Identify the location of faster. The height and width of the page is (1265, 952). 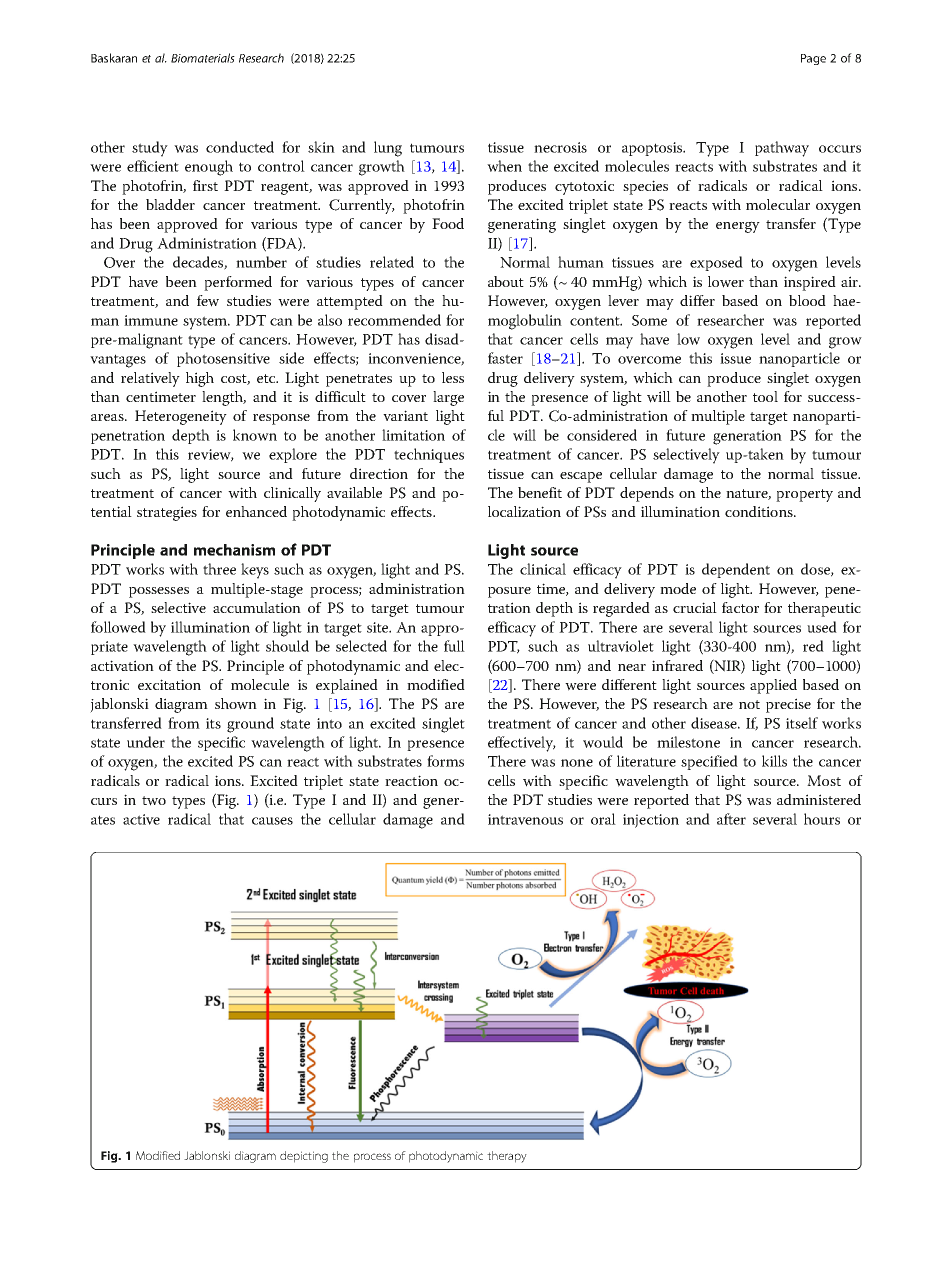
(505, 358).
